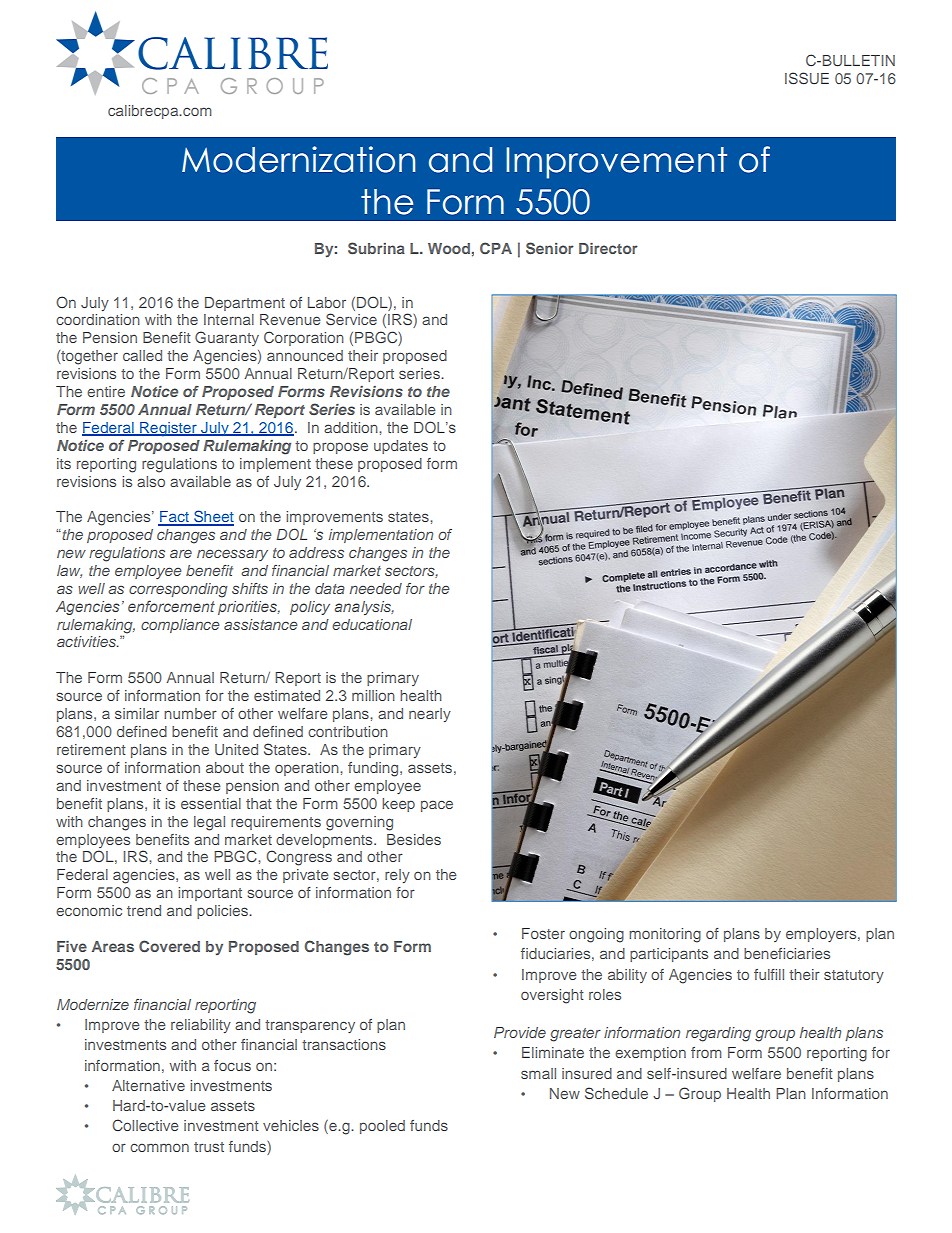 The image size is (952, 1233). What do you see at coordinates (449, 248) in the screenshot?
I see `Wood` at bounding box center [449, 248].
